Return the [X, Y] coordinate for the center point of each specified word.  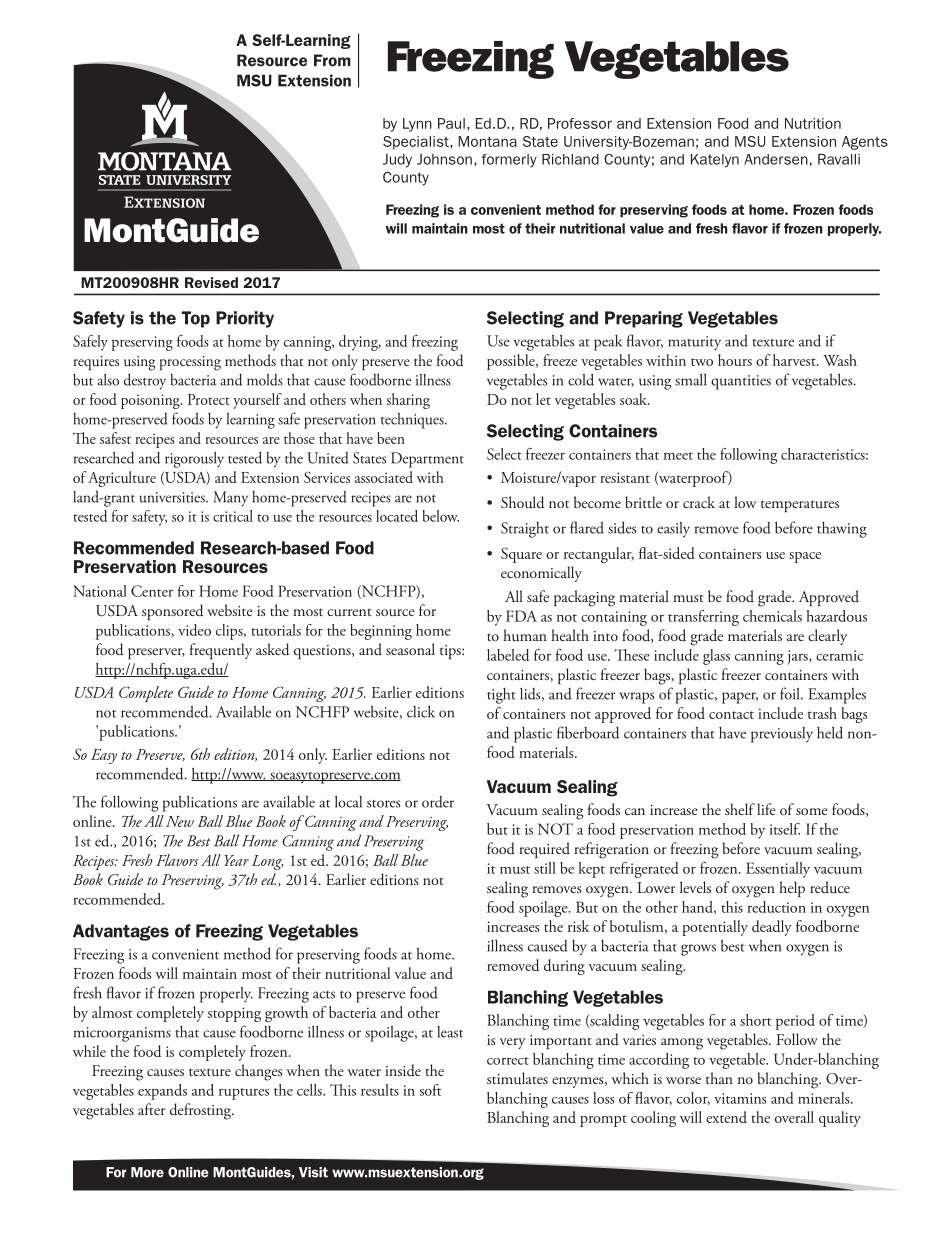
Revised [211, 282]
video [194, 630]
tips [451, 652]
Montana [487, 141]
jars [798, 657]
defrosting [201, 1111]
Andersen [776, 159]
